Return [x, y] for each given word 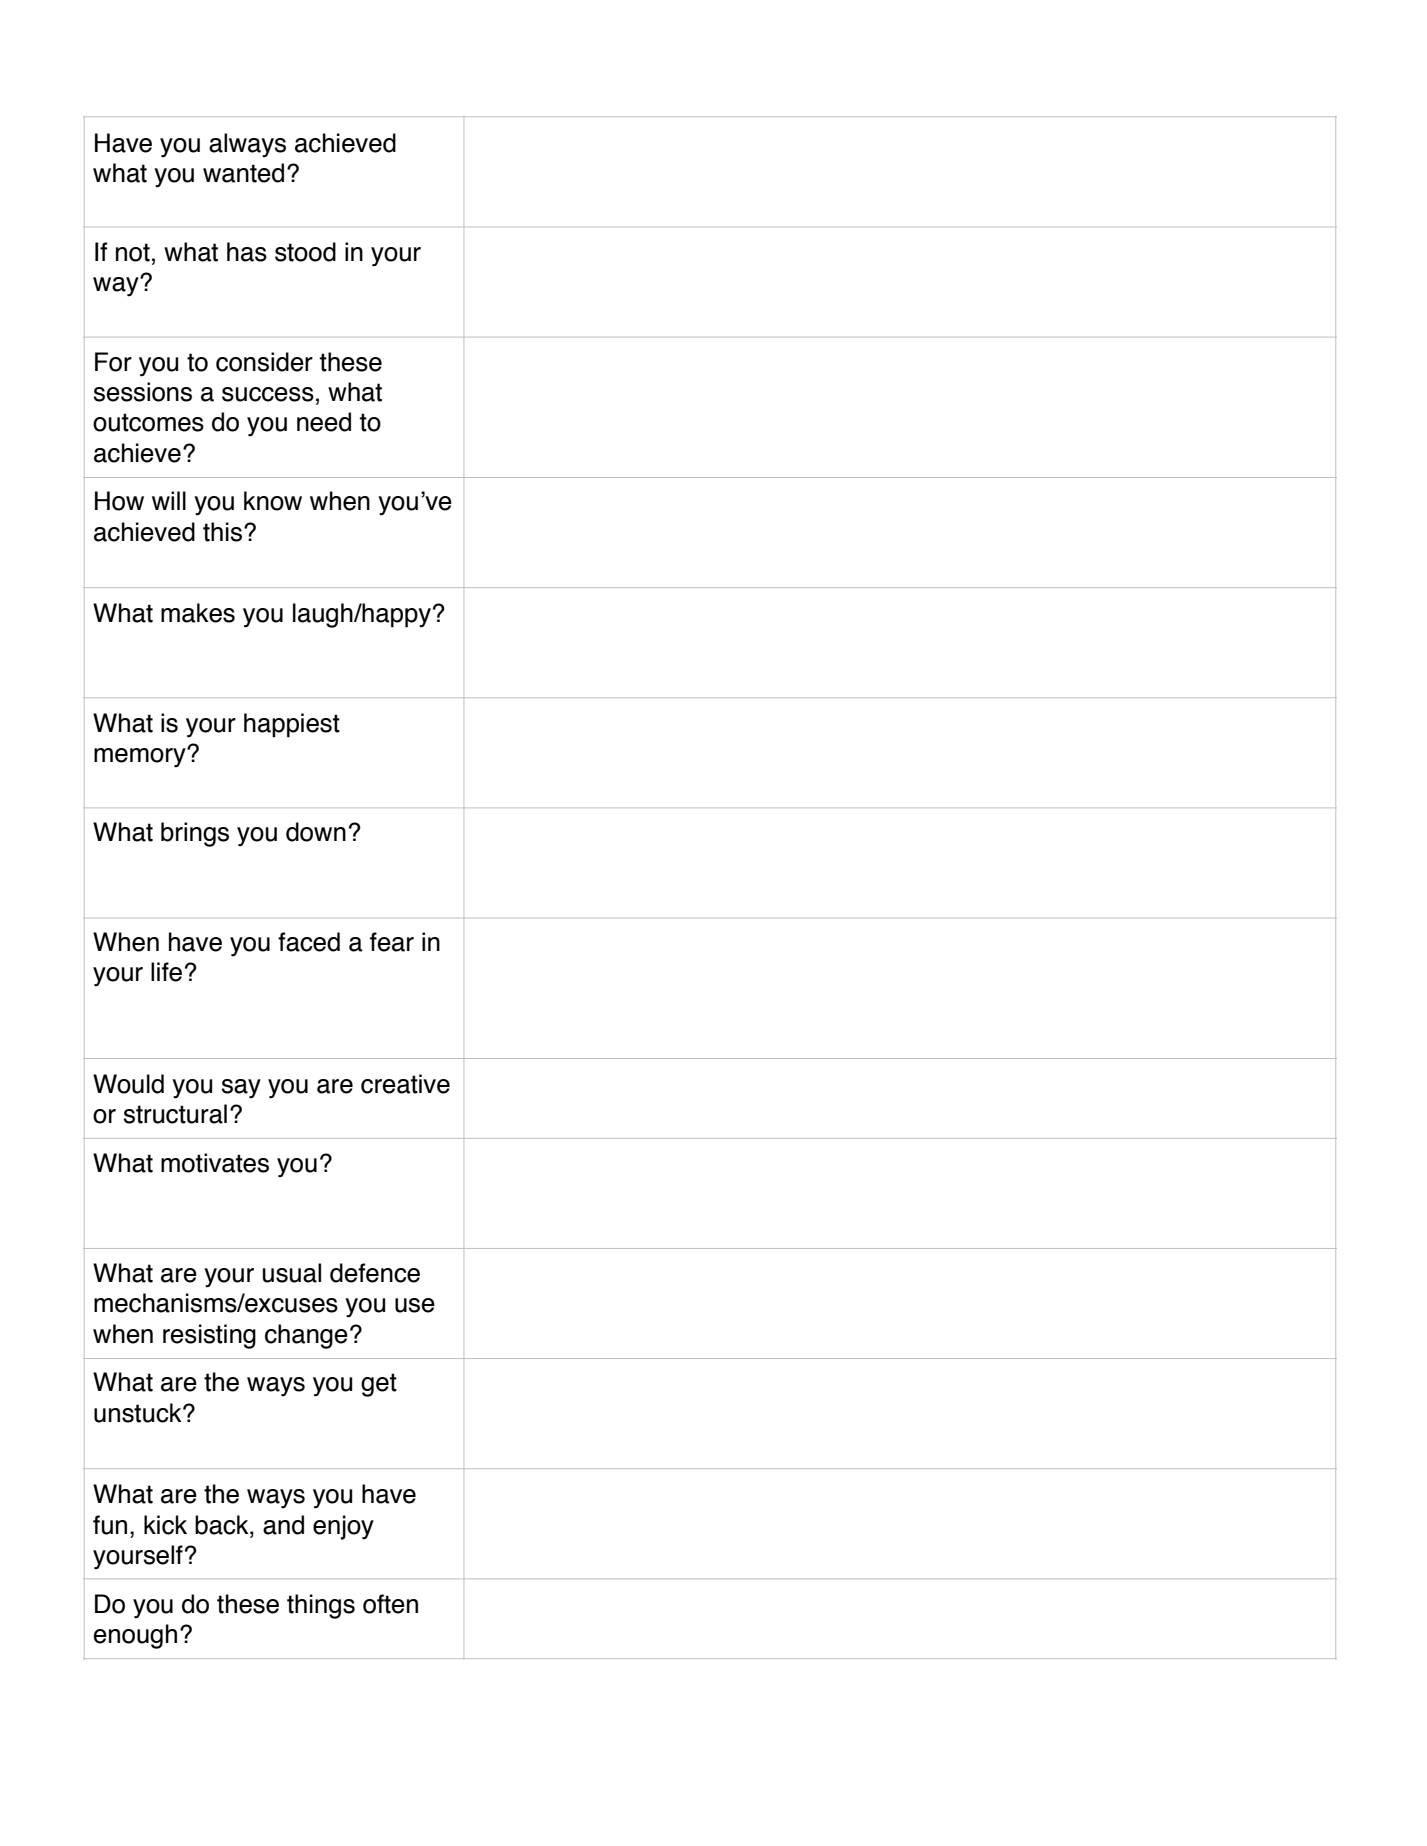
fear [392, 942]
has [247, 252]
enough [135, 1636]
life [166, 972]
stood [305, 252]
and [283, 1525]
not [133, 252]
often [390, 1604]
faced [309, 942]
